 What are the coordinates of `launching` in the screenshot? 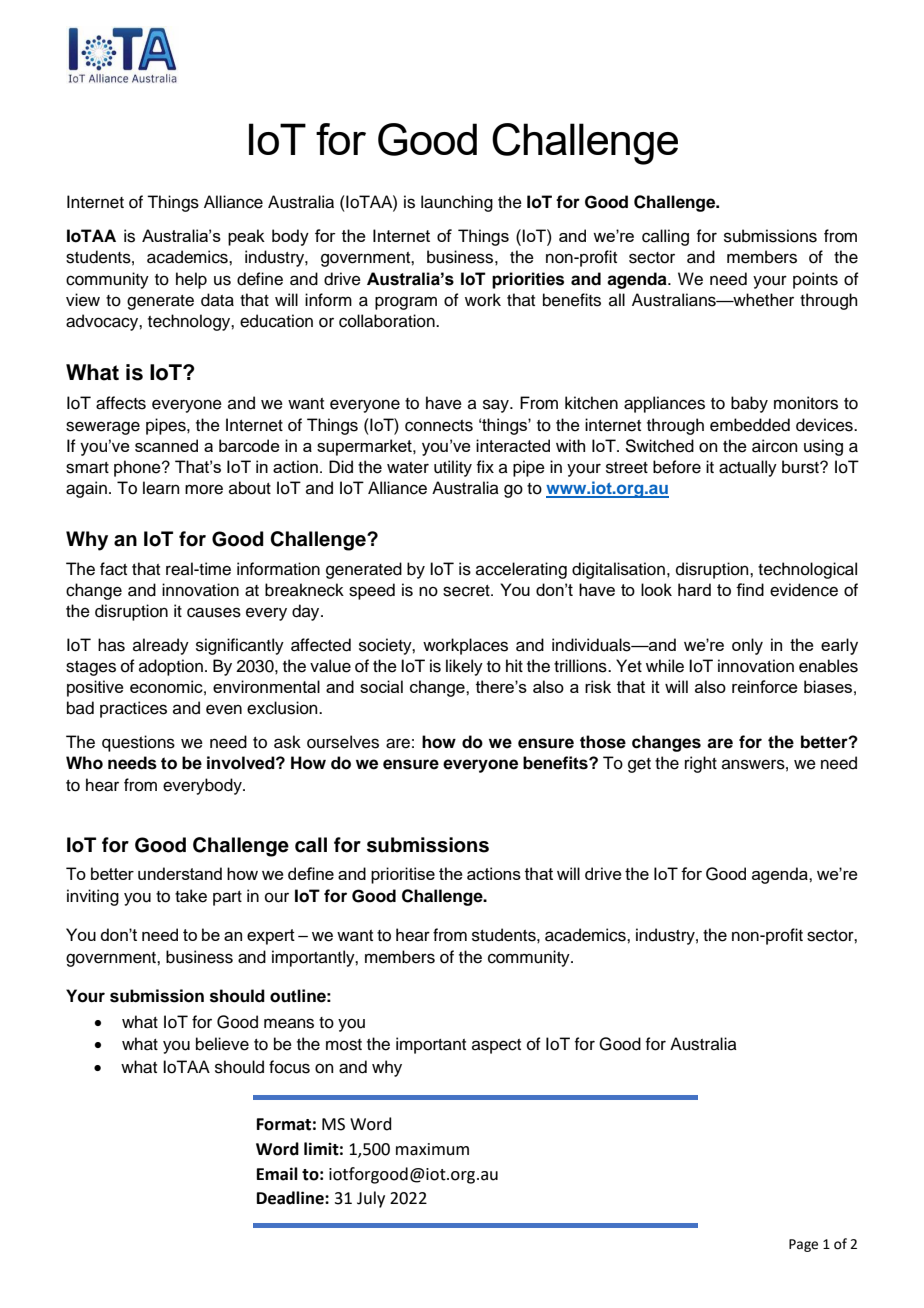 It's located at (457, 203).
